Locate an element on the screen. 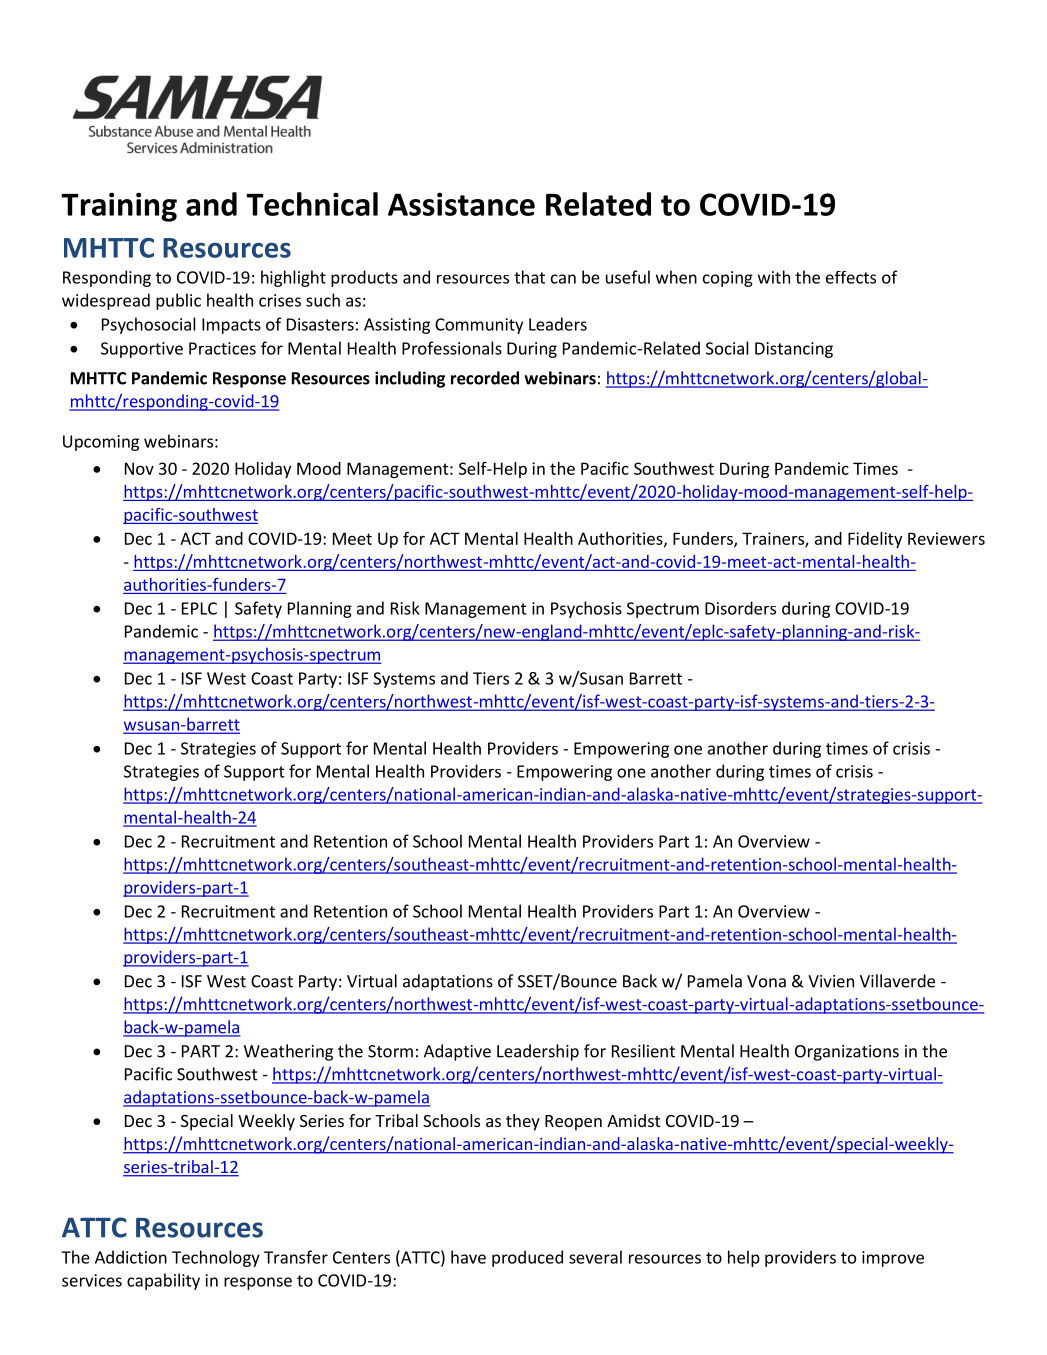  Fidelity is located at coordinates (875, 540).
